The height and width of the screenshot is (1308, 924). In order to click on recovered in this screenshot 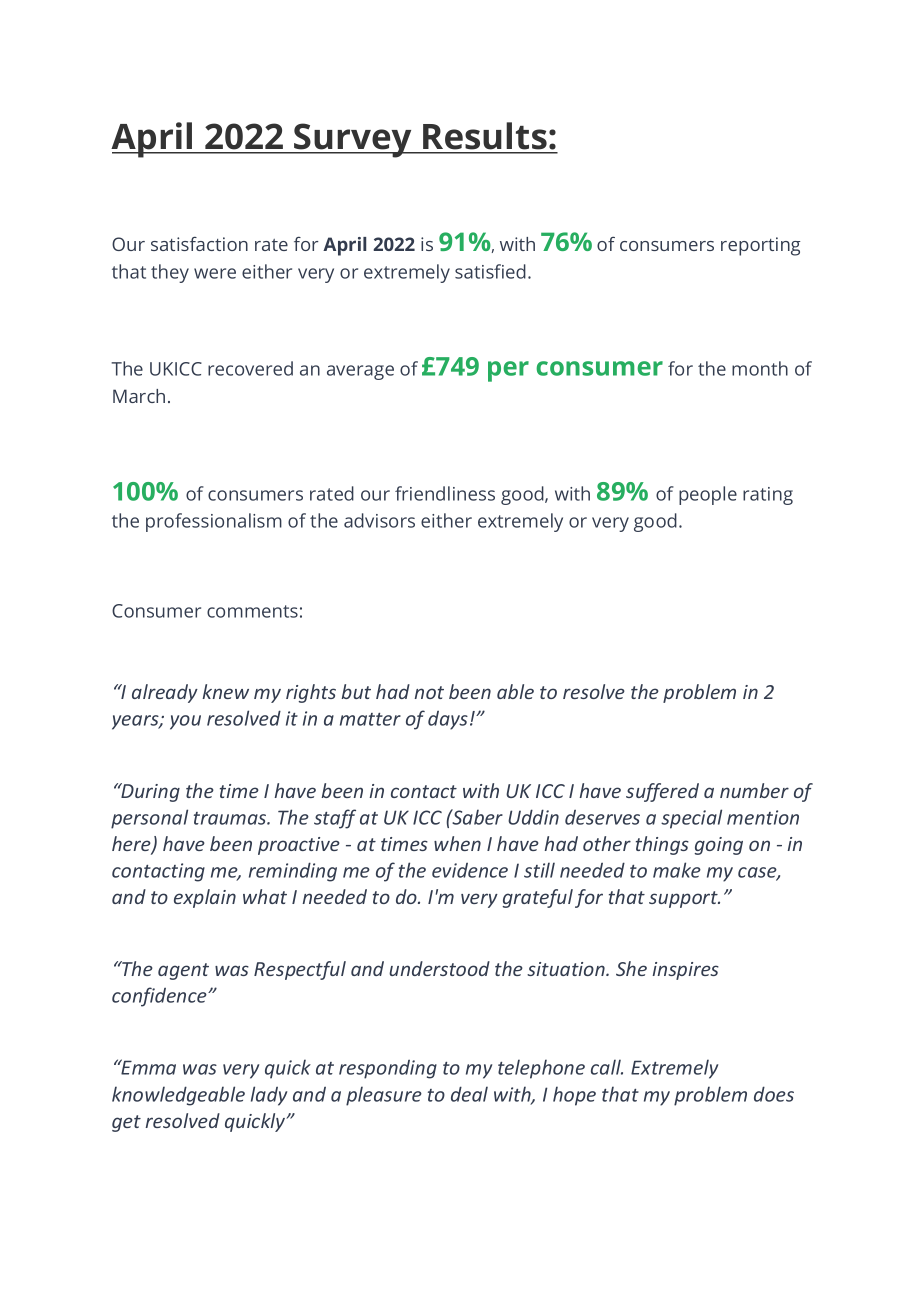, I will do `click(250, 368)`.
